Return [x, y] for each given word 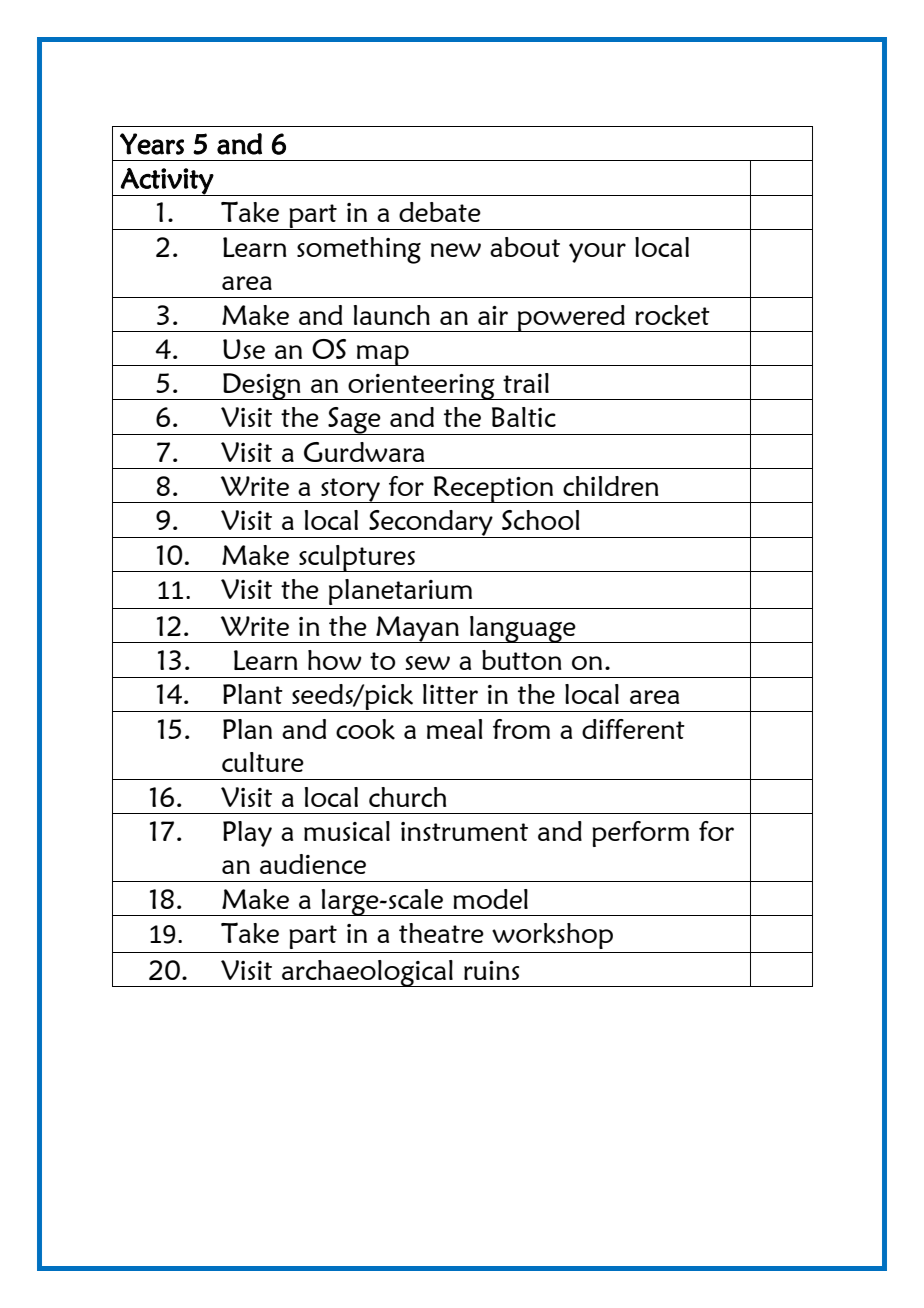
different [633, 729]
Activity [167, 182]
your [597, 253]
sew [427, 663]
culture [263, 762]
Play [247, 834]
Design [262, 386]
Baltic [524, 417]
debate [440, 212]
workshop [552, 936]
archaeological [367, 973]
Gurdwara [364, 452]
